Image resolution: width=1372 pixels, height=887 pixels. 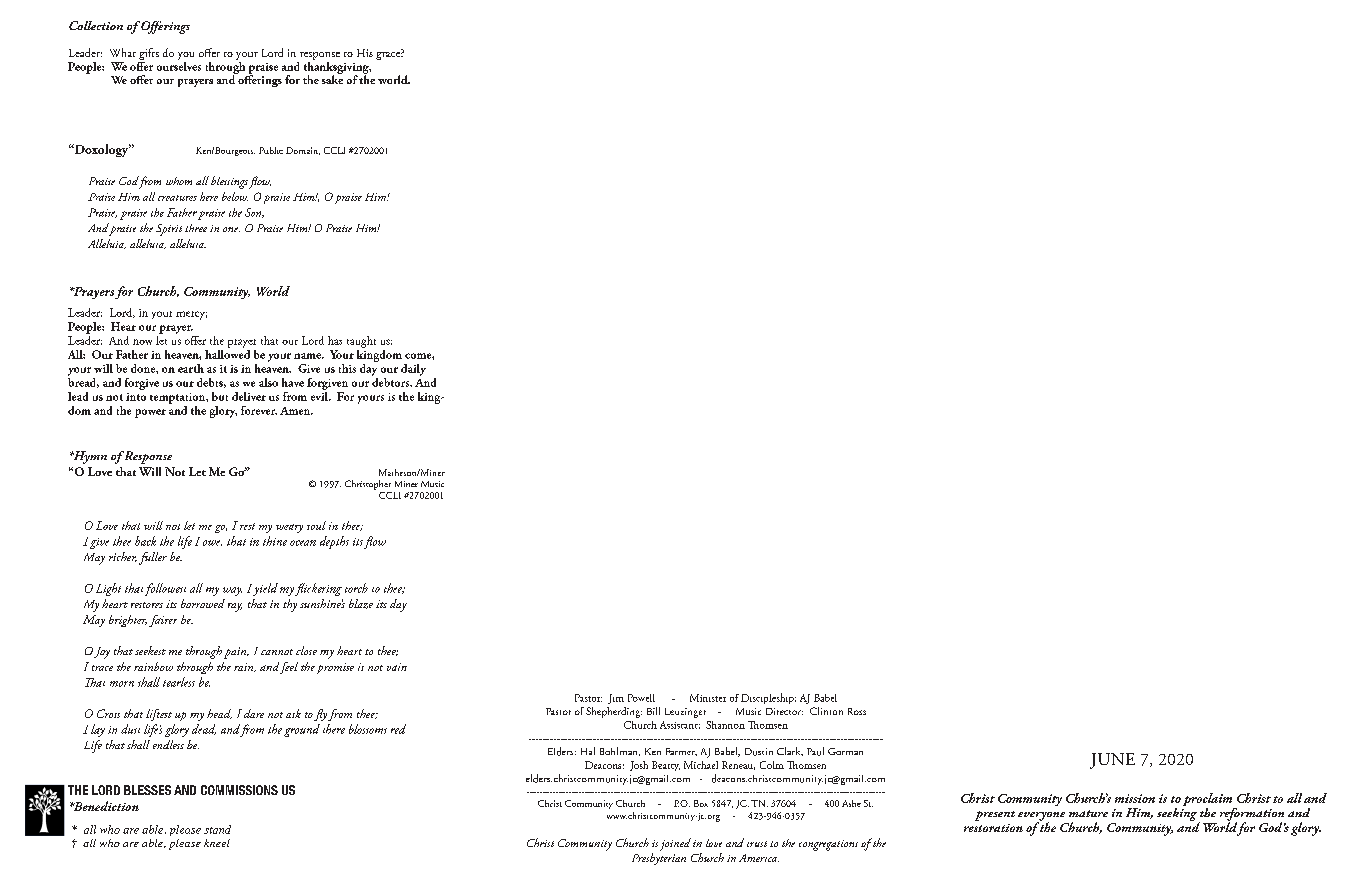 I want to click on JUNE, so click(x=1112, y=761).
